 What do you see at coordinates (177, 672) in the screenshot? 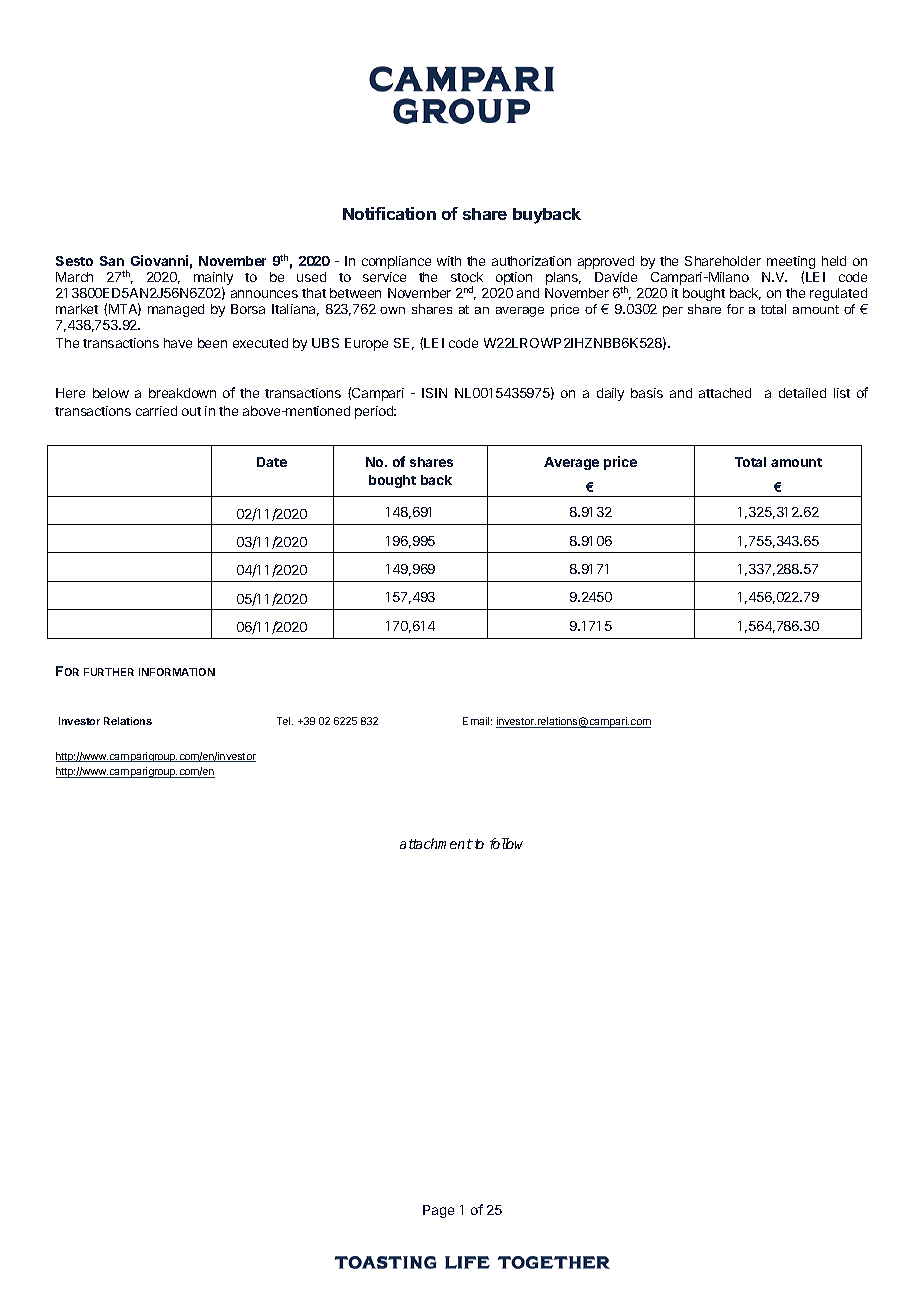
I see `INFORMATION` at bounding box center [177, 672].
